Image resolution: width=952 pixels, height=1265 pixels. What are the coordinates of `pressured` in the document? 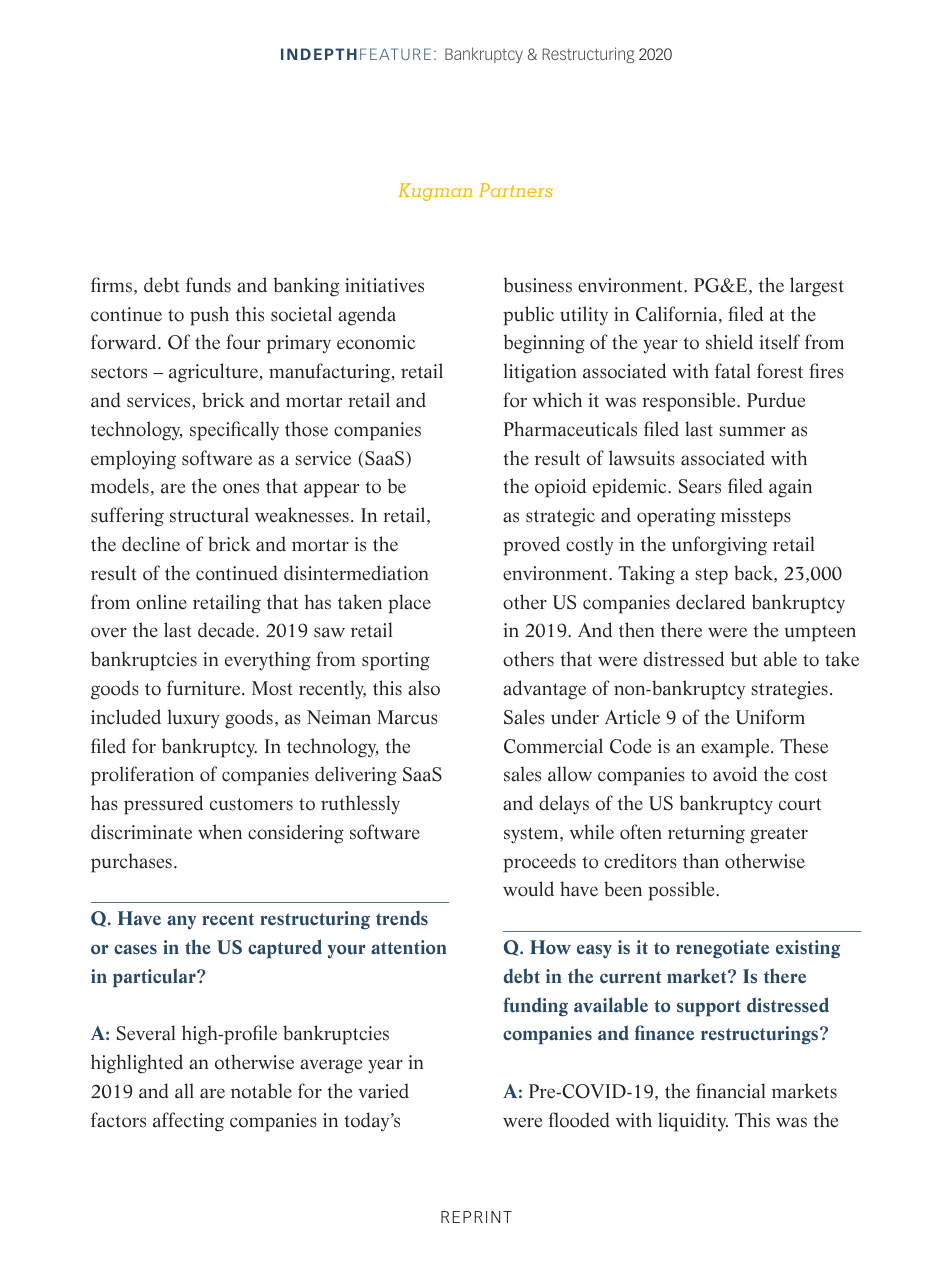 It's located at (163, 805).
